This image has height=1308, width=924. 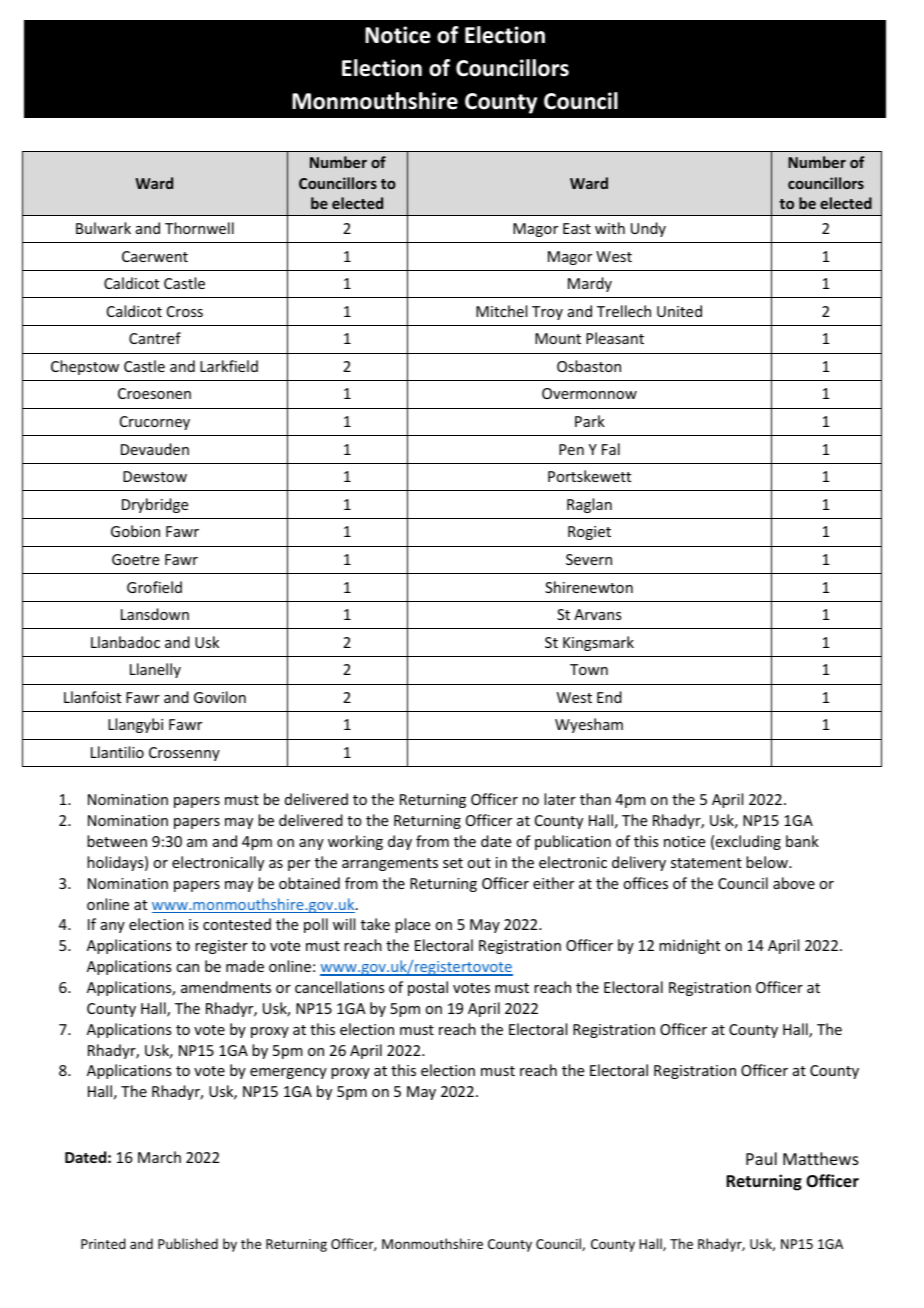 What do you see at coordinates (589, 559) in the image?
I see `Severn` at bounding box center [589, 559].
